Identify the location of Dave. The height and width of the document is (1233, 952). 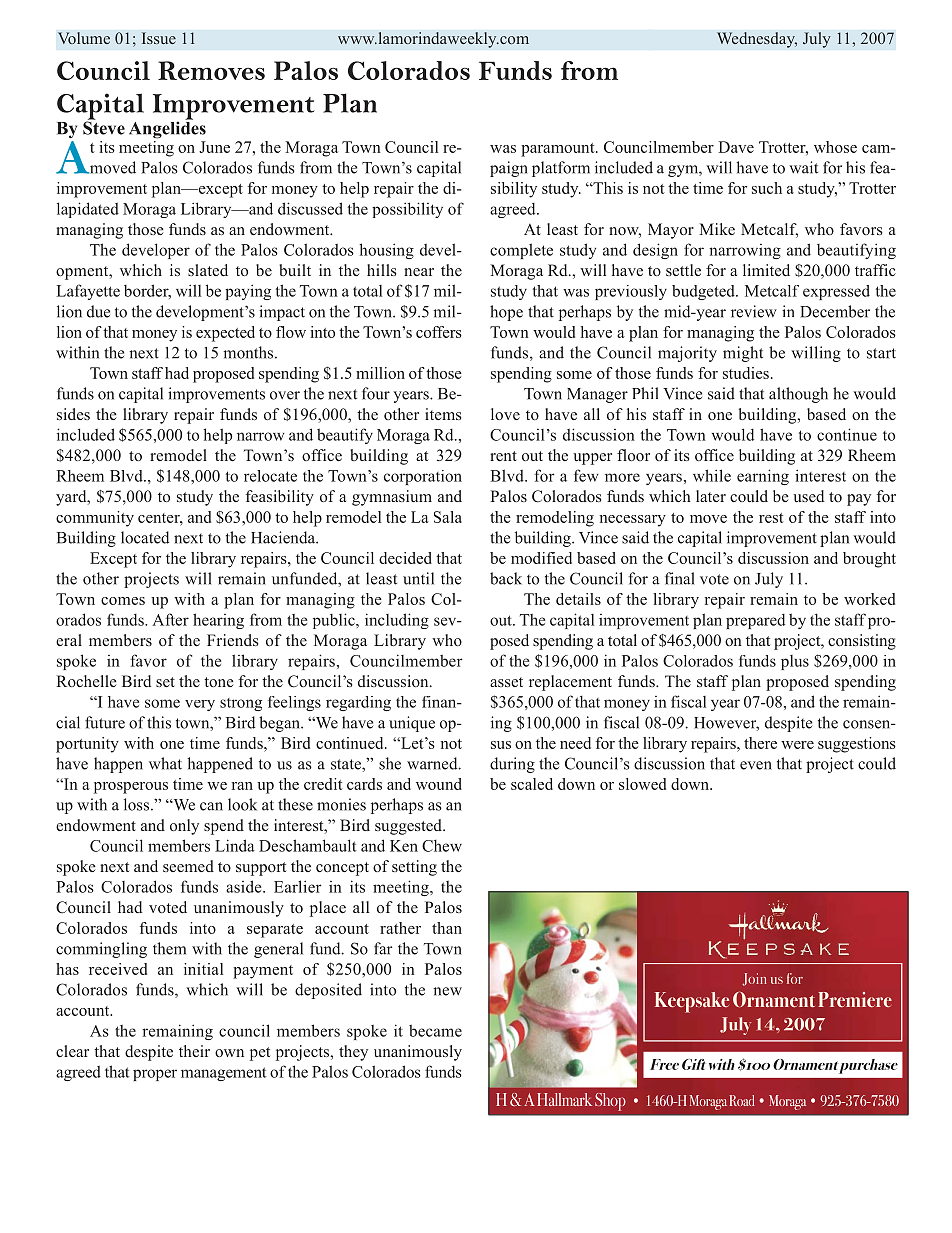
(736, 147).
